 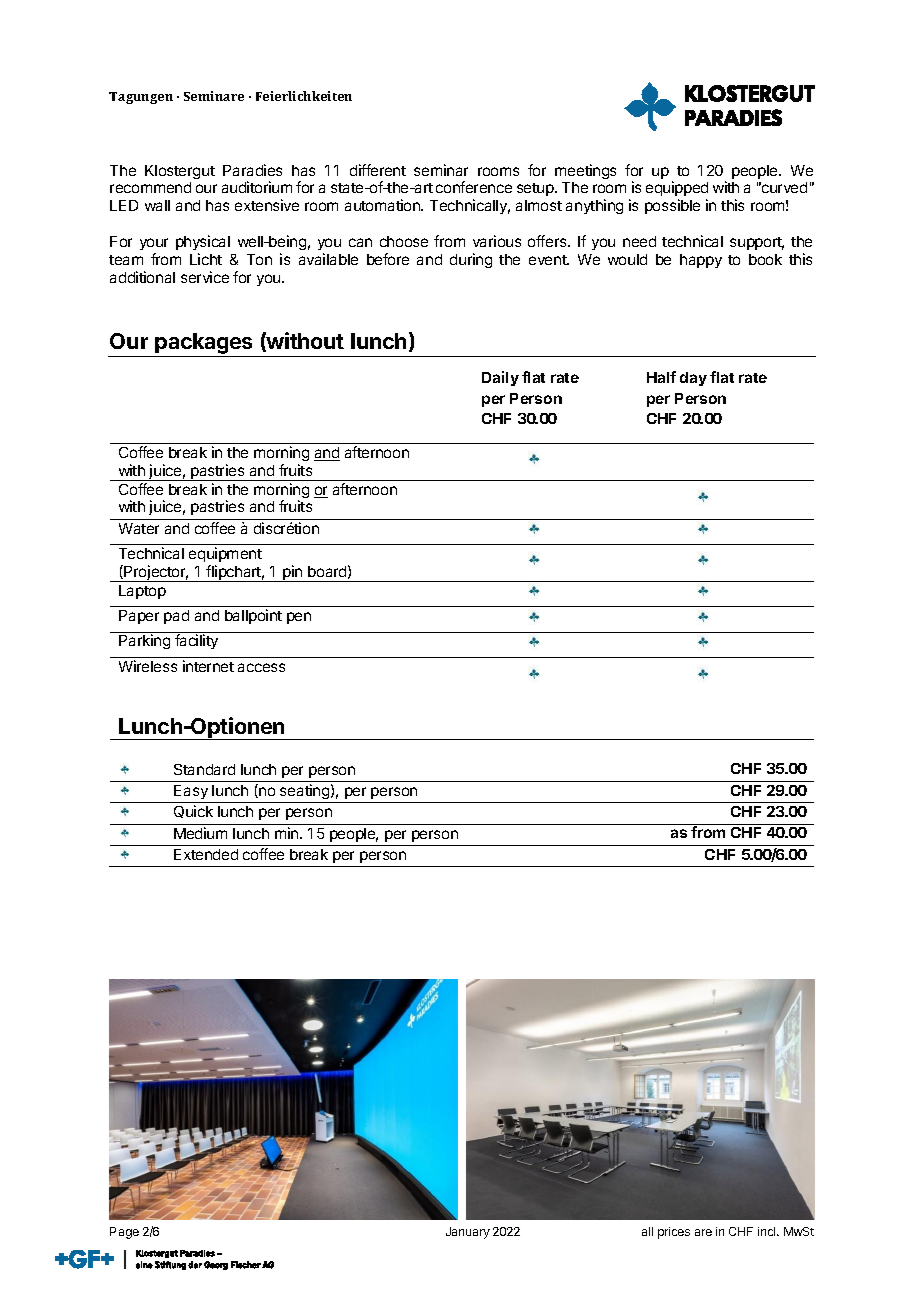 What do you see at coordinates (206, 854) in the page?
I see `Extended` at bounding box center [206, 854].
